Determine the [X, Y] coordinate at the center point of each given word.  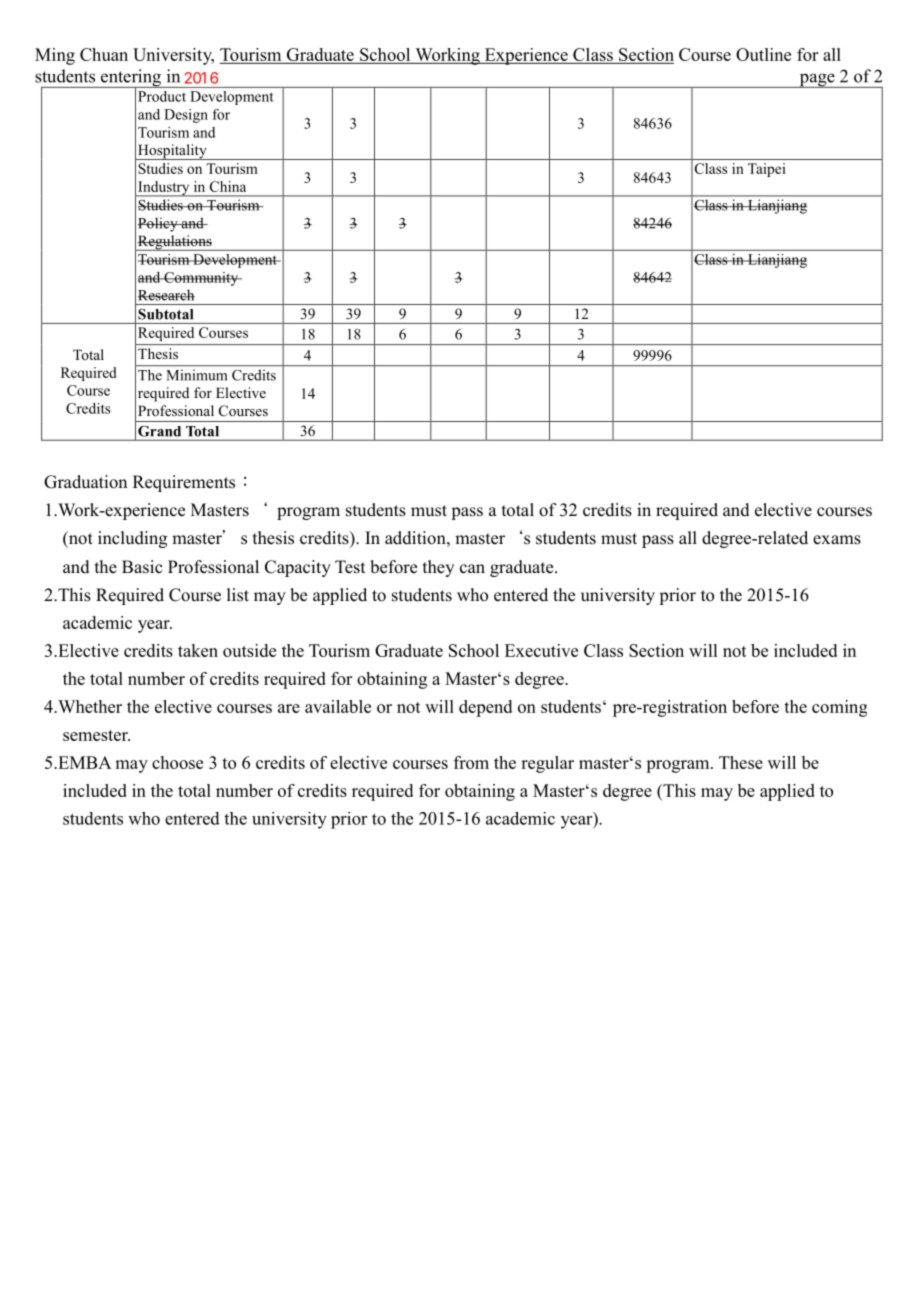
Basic [142, 567]
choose [177, 762]
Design [186, 116]
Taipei [767, 170]
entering [131, 79]
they [438, 568]
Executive [541, 650]
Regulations [175, 243]
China [228, 186]
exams [837, 540]
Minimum [197, 375]
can [472, 569]
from [471, 762]
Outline [763, 54]
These [741, 762]
